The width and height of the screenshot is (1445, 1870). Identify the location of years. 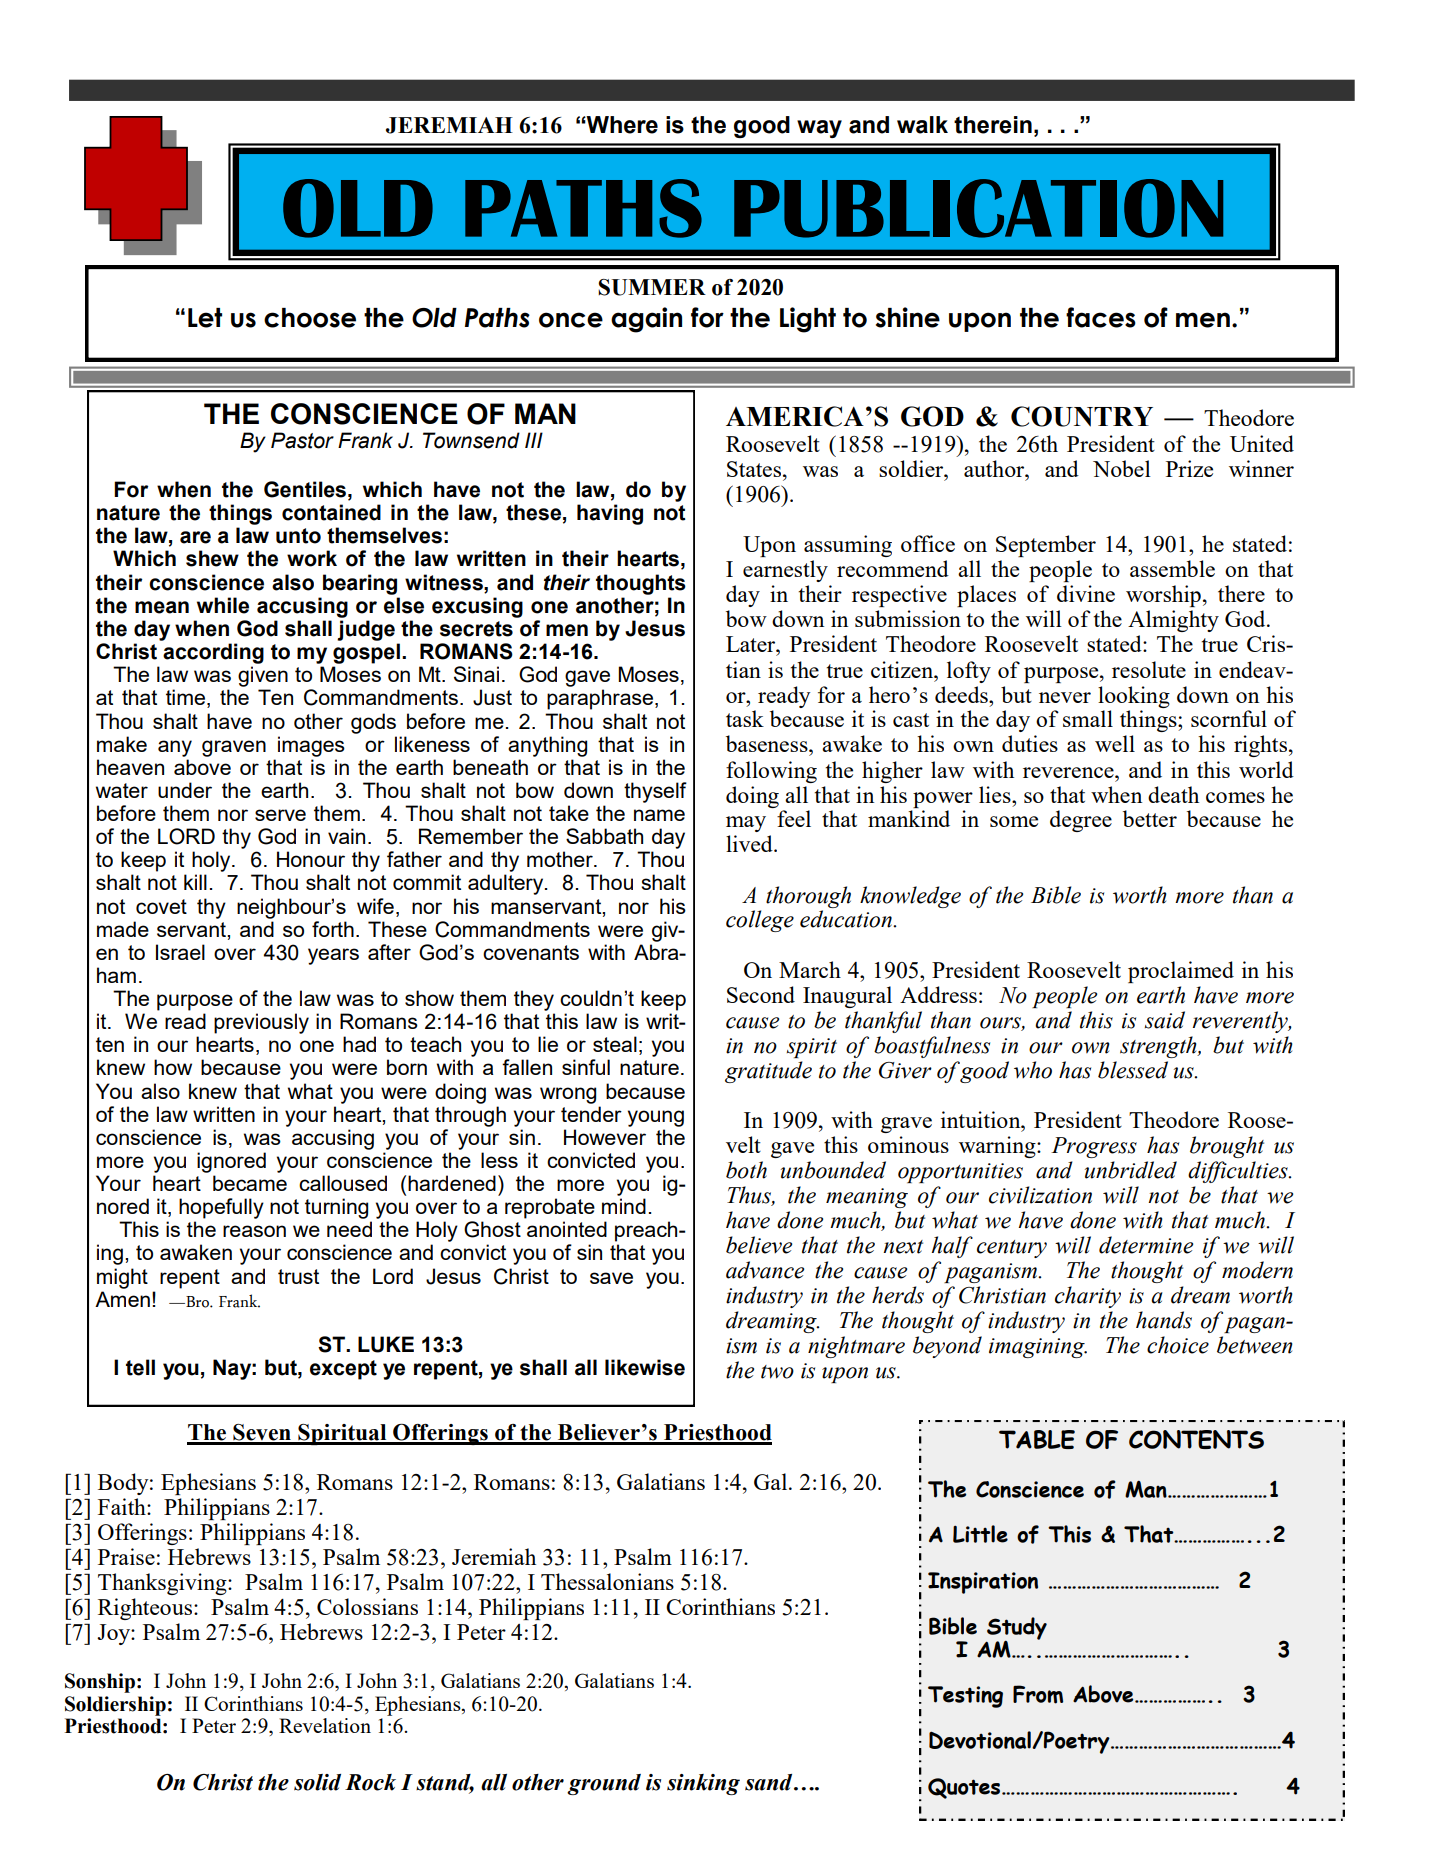
(333, 956).
